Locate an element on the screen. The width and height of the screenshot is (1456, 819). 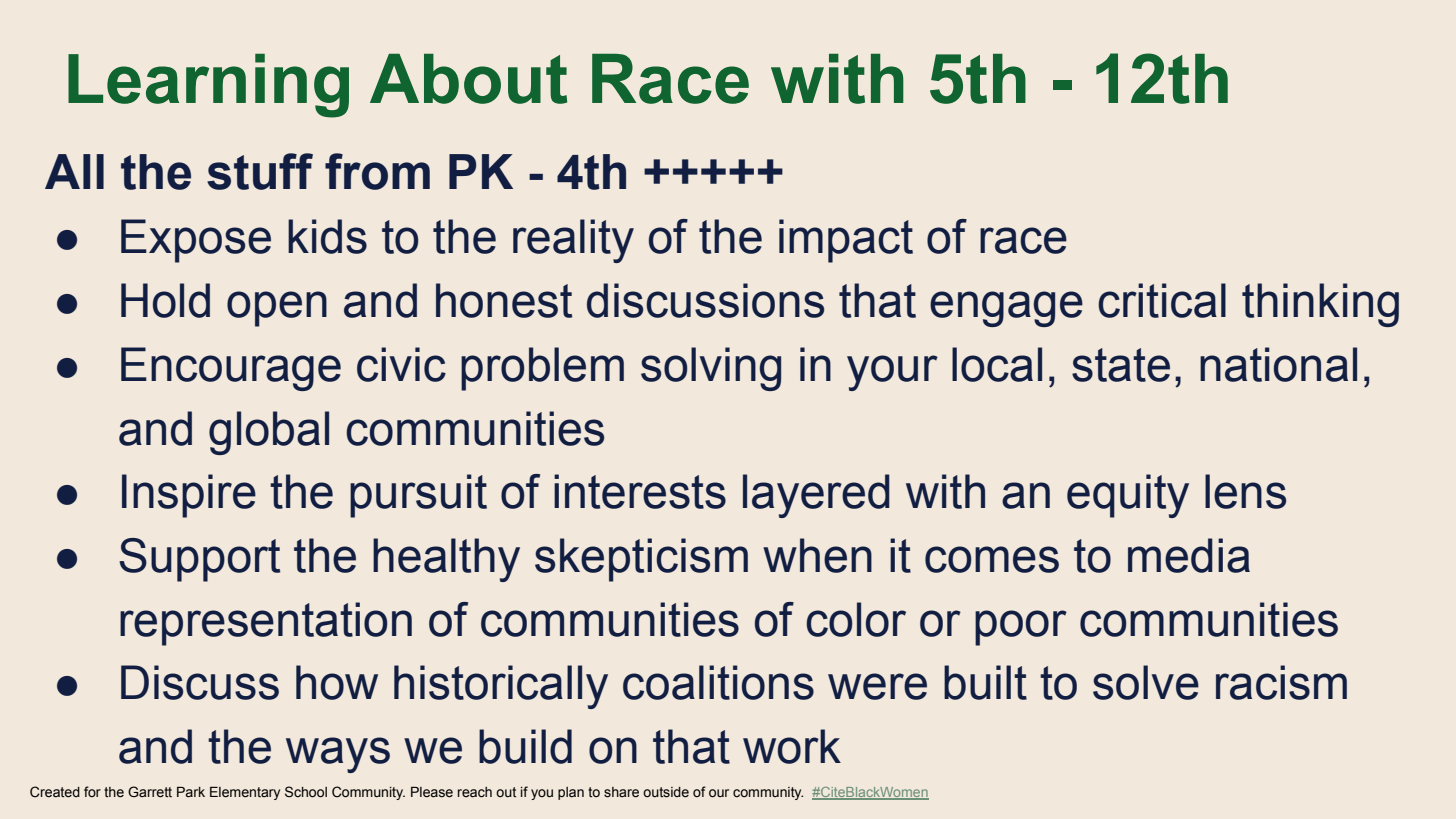
reality is located at coordinates (573, 241).
